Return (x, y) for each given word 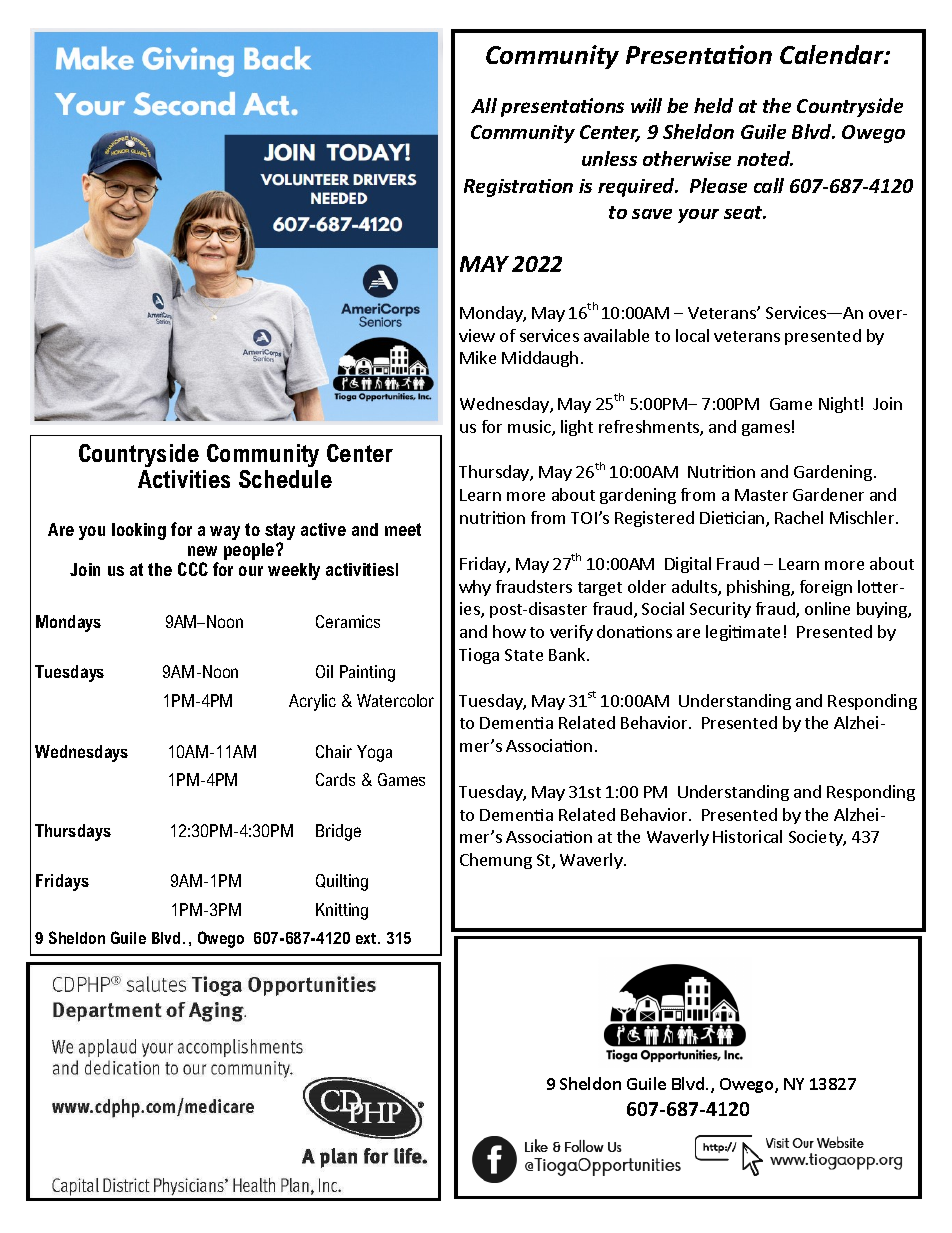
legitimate (743, 633)
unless (609, 158)
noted (765, 158)
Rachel (799, 517)
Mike (478, 357)
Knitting (342, 911)
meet (403, 529)
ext (367, 938)
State (524, 655)
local (692, 335)
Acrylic (312, 702)
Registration (518, 188)
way (225, 533)
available (616, 335)
